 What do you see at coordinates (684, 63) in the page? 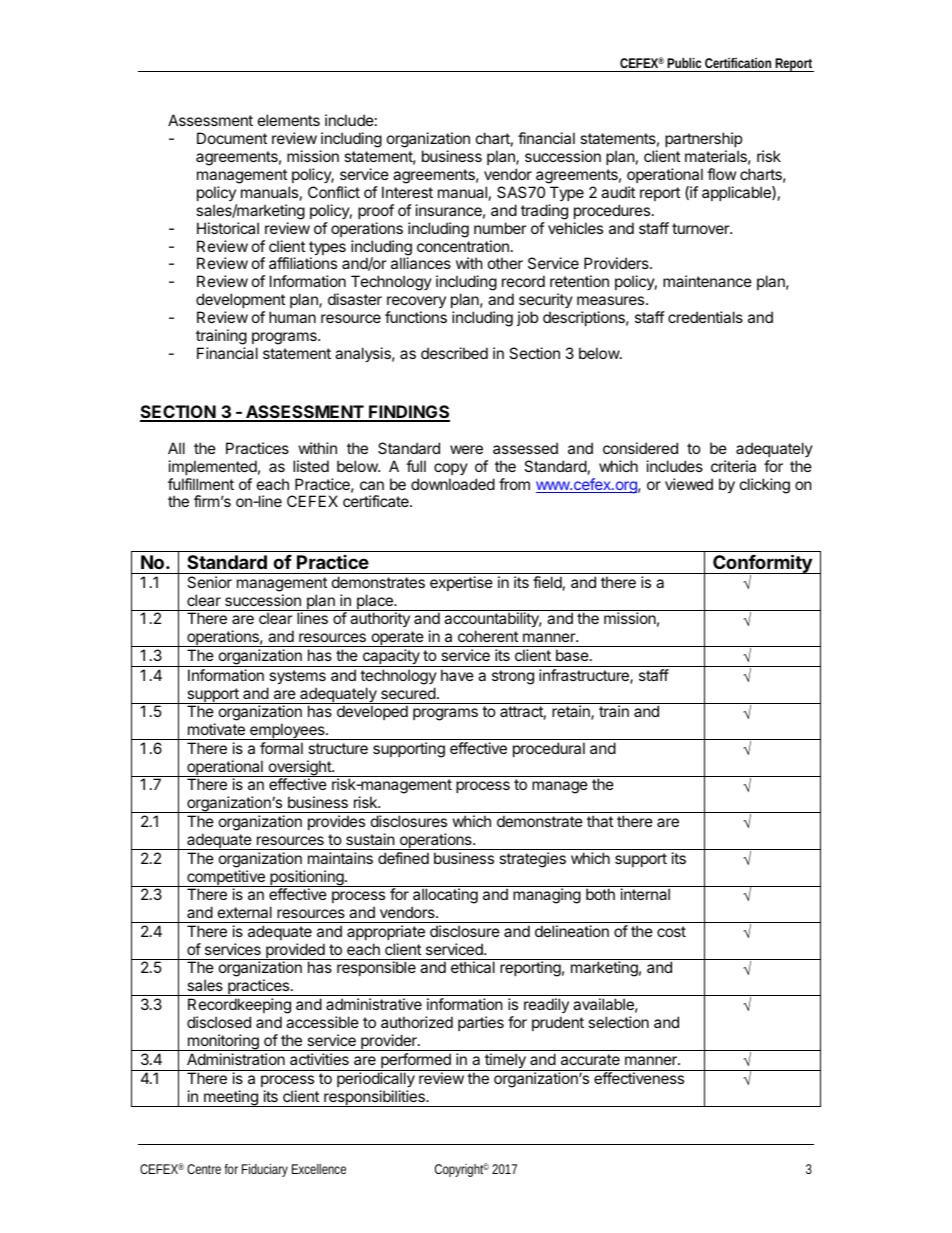
I see `Public` at bounding box center [684, 63].
